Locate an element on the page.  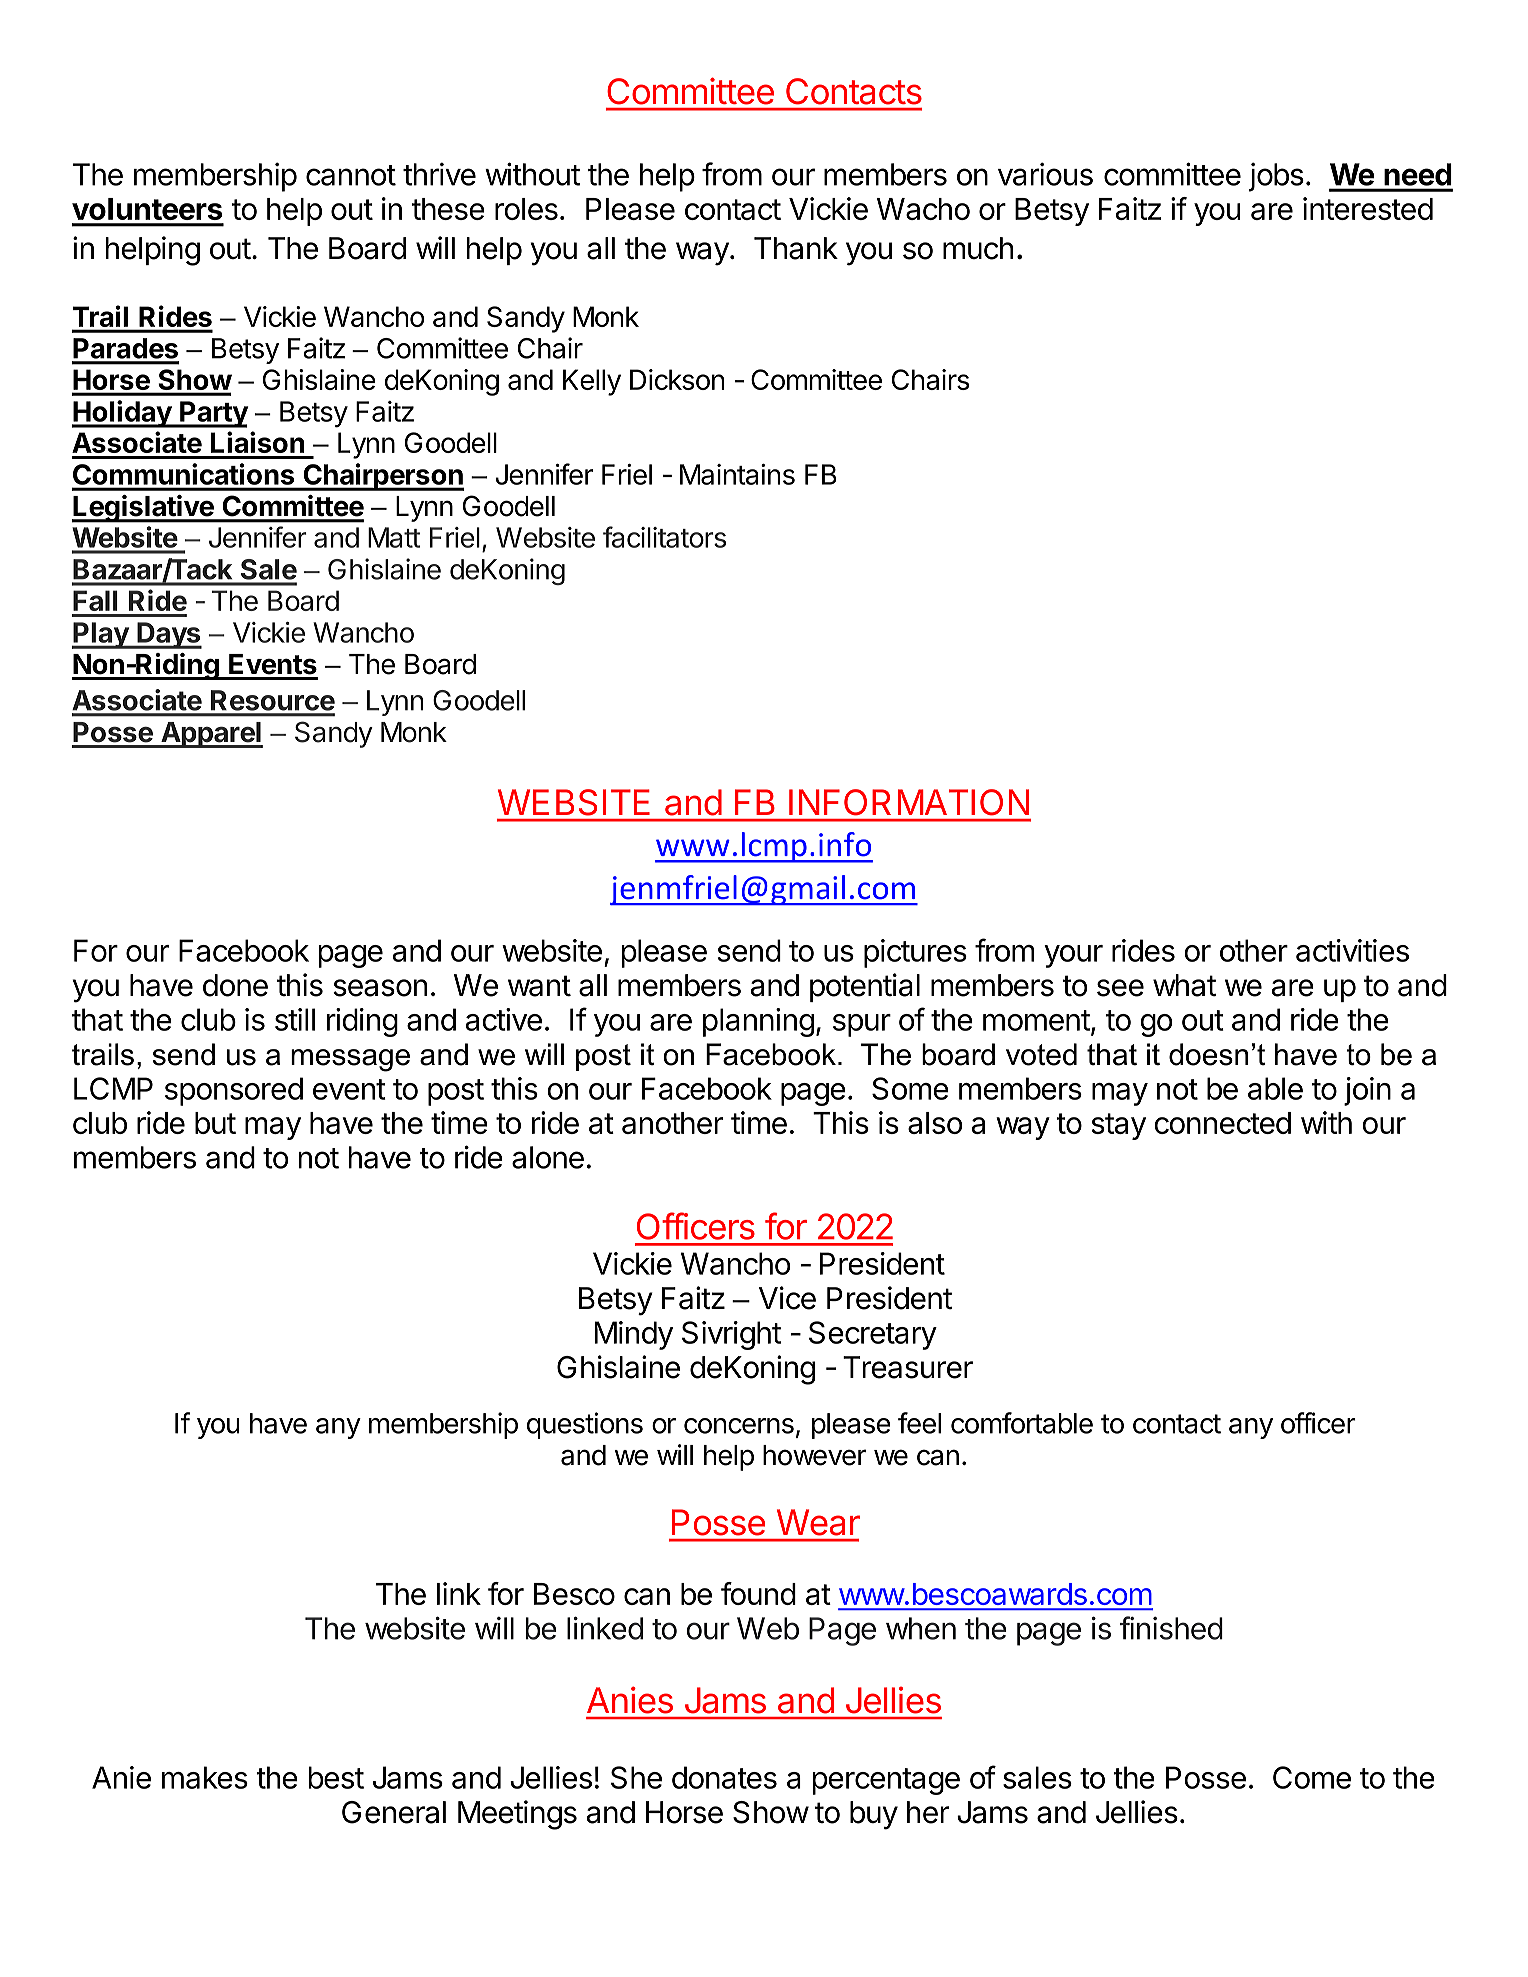
but is located at coordinates (215, 1123).
